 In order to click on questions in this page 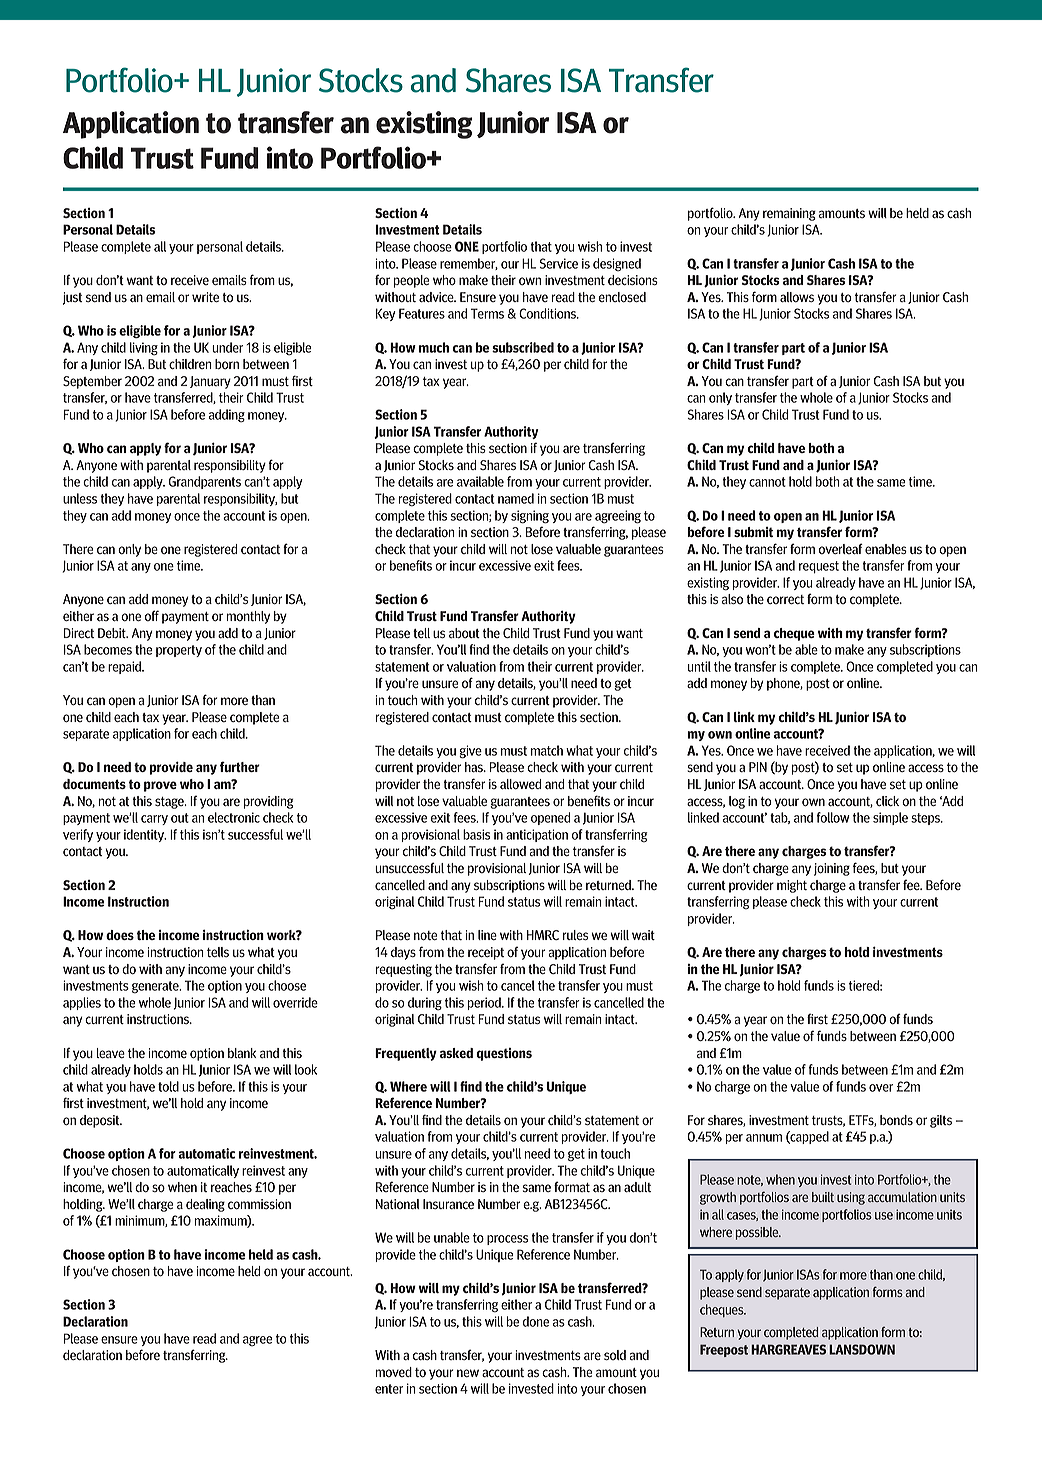, I will do `click(504, 1054)`.
